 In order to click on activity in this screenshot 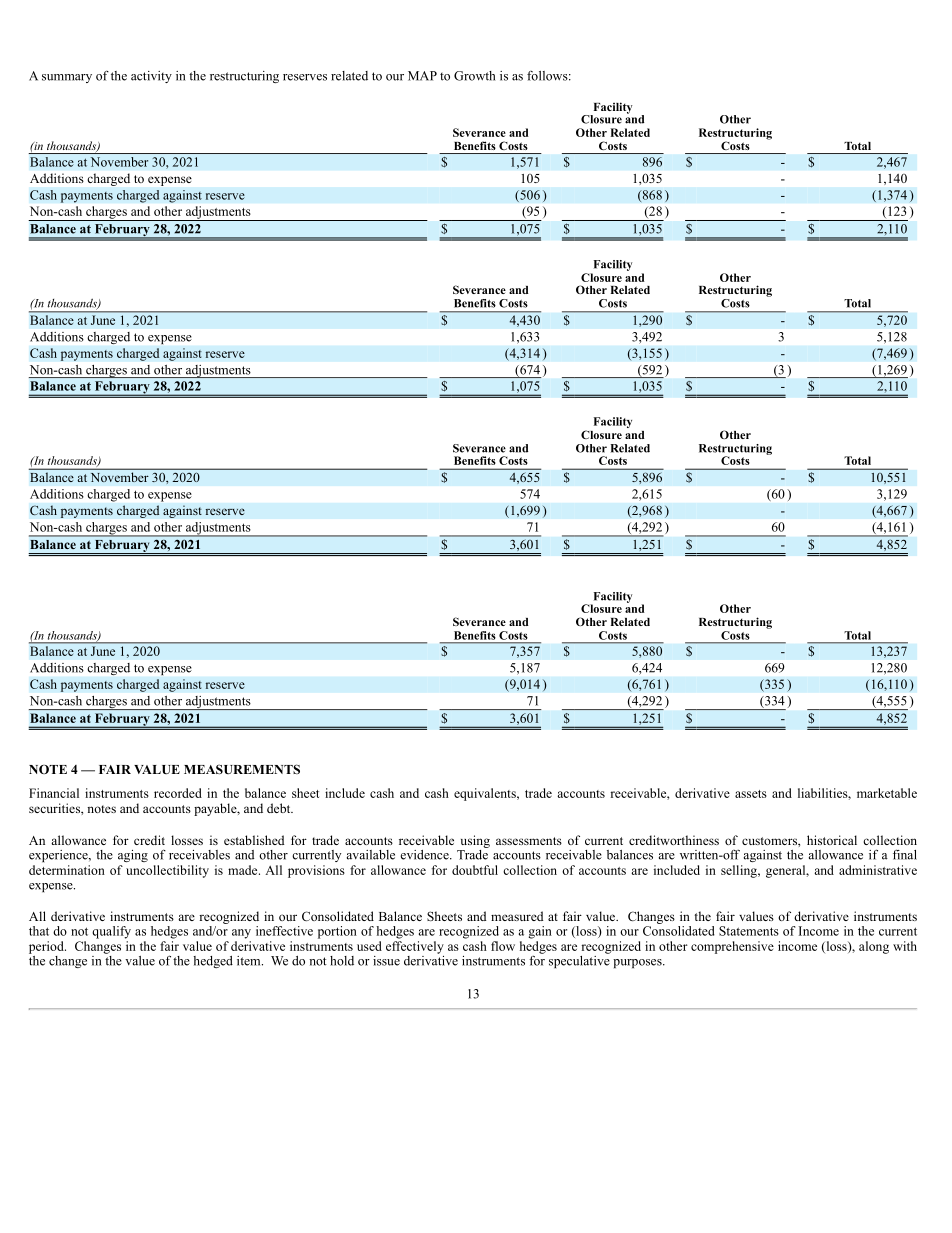, I will do `click(151, 77)`.
